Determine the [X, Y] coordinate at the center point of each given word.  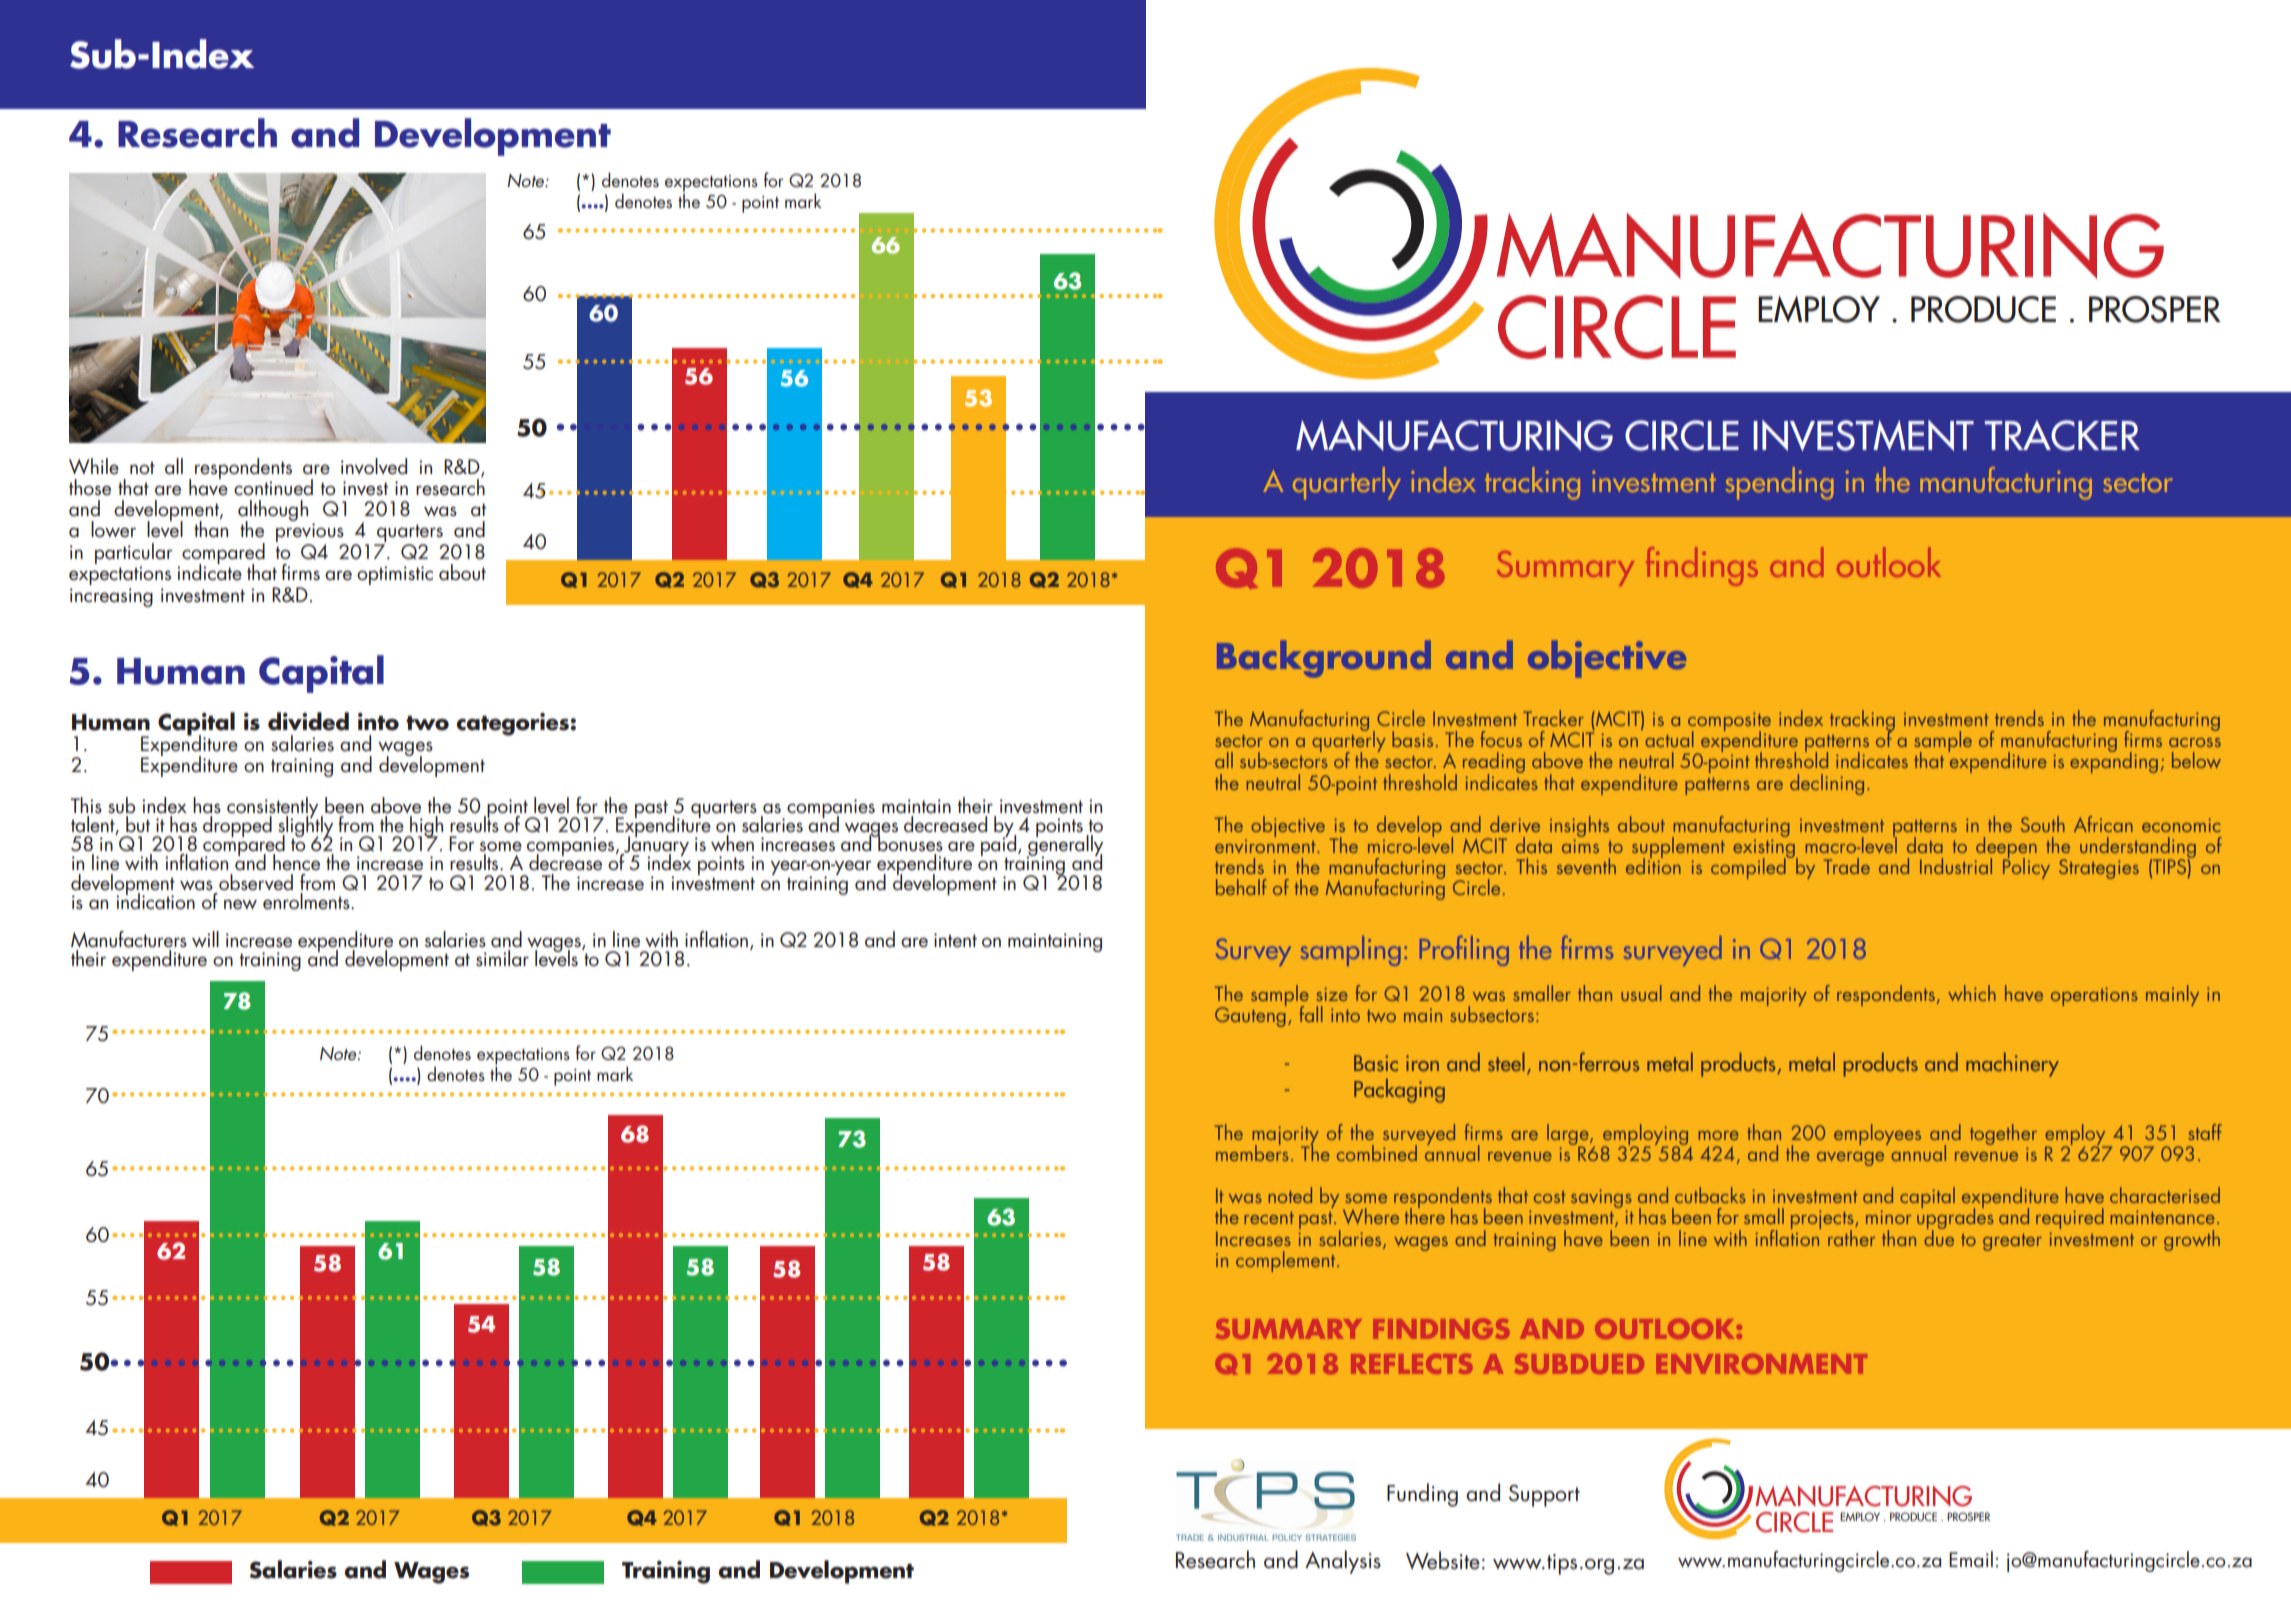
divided [308, 721]
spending [1780, 483]
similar [502, 958]
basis [1412, 739]
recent [1269, 1218]
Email [1971, 1559]
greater [2012, 1242]
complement [1287, 1261]
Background [1324, 659]
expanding [2114, 761]
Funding [1422, 1495]
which [1972, 993]
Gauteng [1251, 1016]
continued [273, 487]
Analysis [1343, 1562]
